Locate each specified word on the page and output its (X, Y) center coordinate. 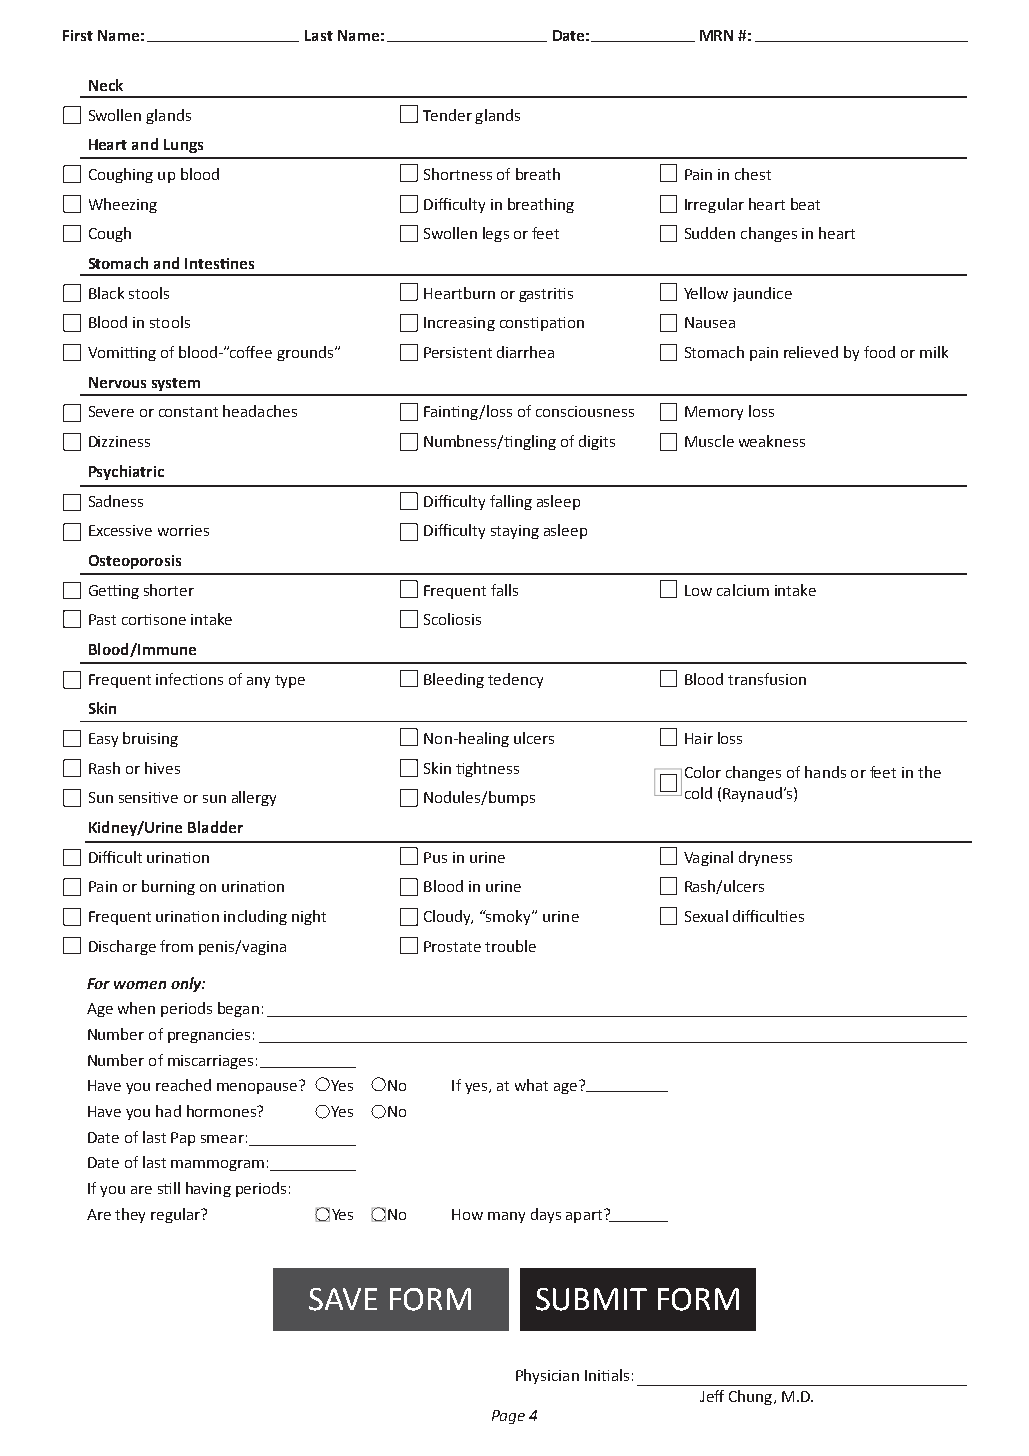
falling (511, 502)
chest (753, 174)
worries (183, 530)
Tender (447, 115)
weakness (772, 441)
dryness (765, 858)
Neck (106, 85)
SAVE (343, 1299)
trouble (510, 946)
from (176, 946)
